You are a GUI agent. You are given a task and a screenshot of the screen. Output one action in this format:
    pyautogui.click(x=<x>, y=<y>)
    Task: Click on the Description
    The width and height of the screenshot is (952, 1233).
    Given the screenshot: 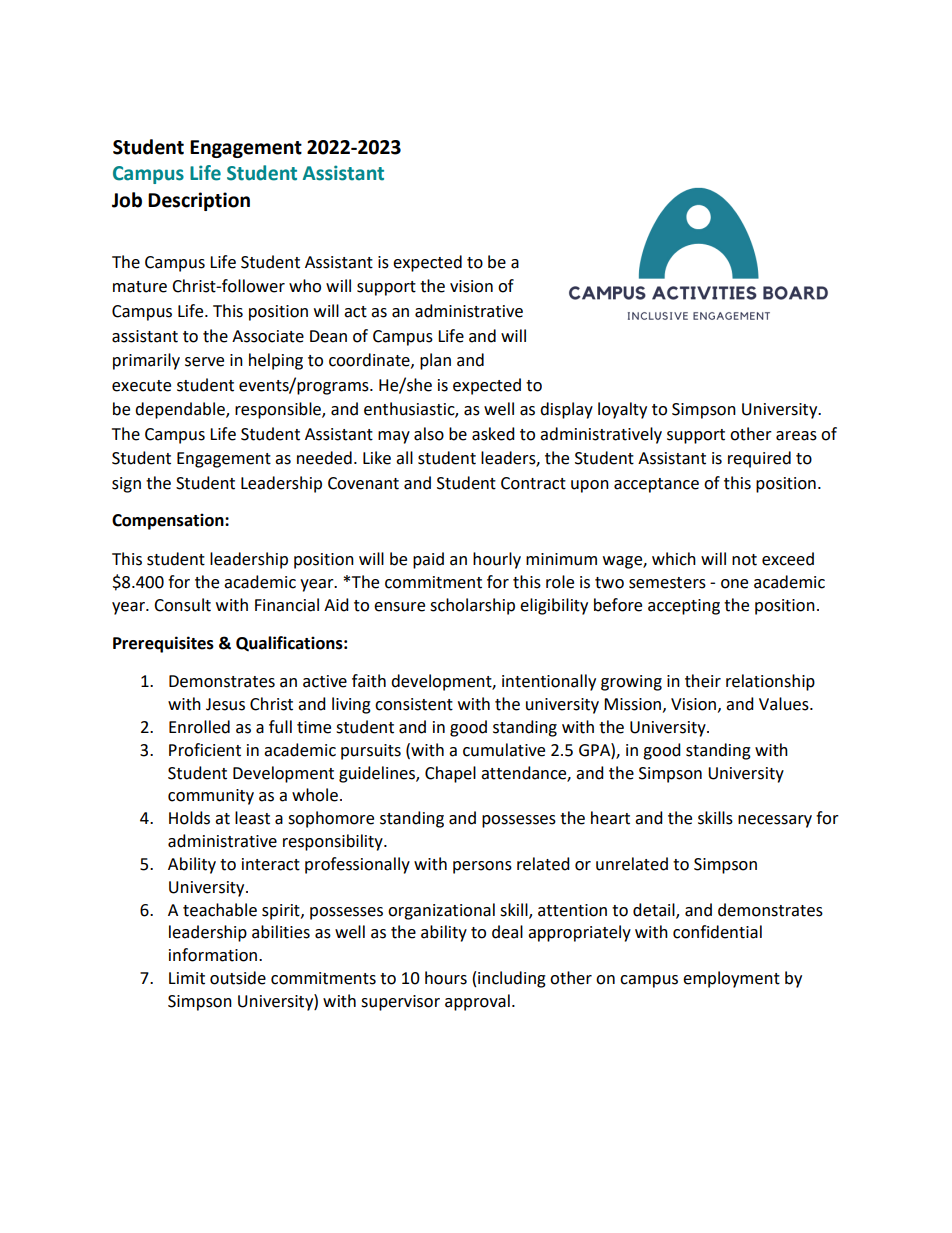 What is the action you would take?
    pyautogui.click(x=199, y=201)
